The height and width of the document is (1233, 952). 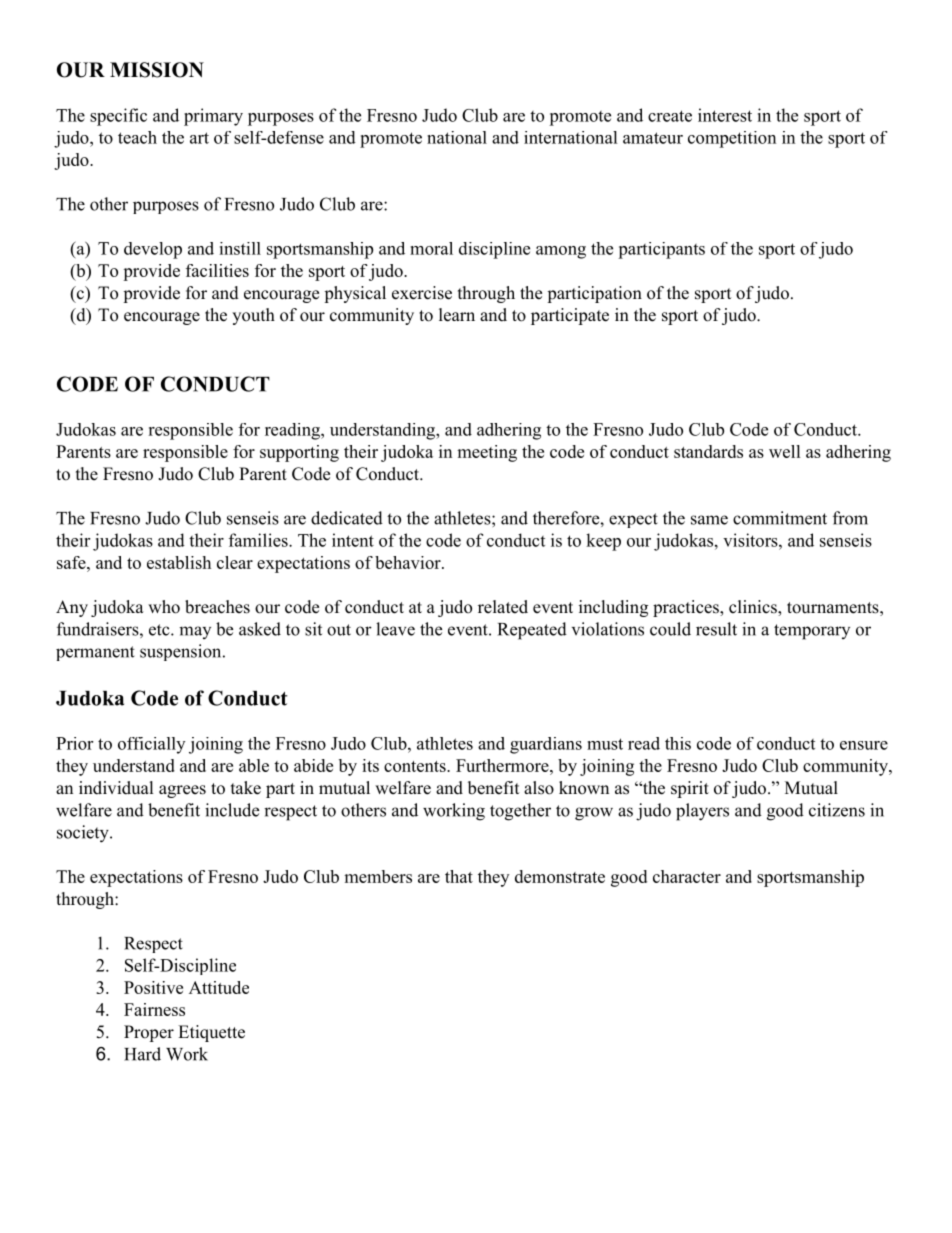 What do you see at coordinates (459, 876) in the document?
I see `that` at bounding box center [459, 876].
